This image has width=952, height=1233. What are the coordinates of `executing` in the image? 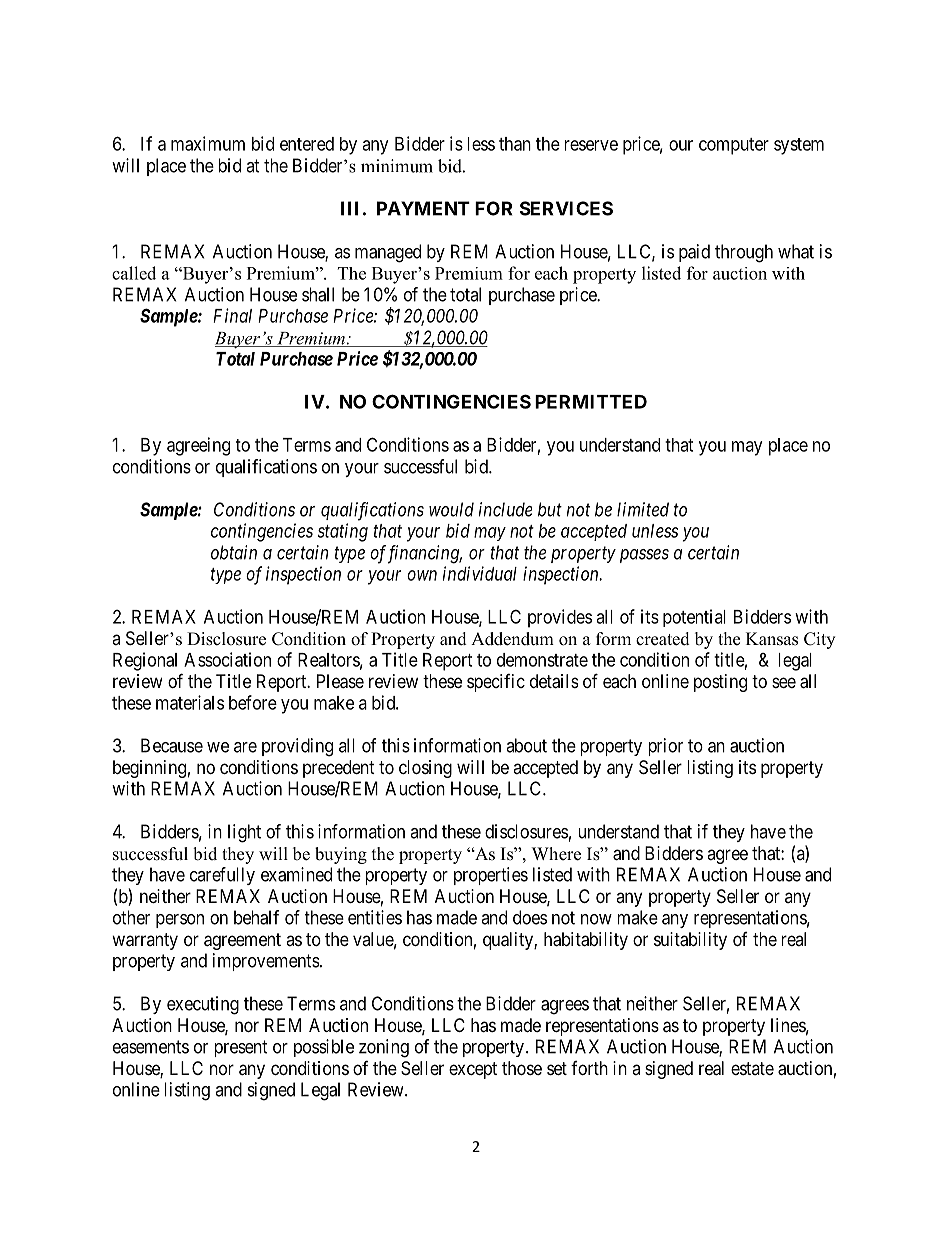 It's located at (203, 1005).
